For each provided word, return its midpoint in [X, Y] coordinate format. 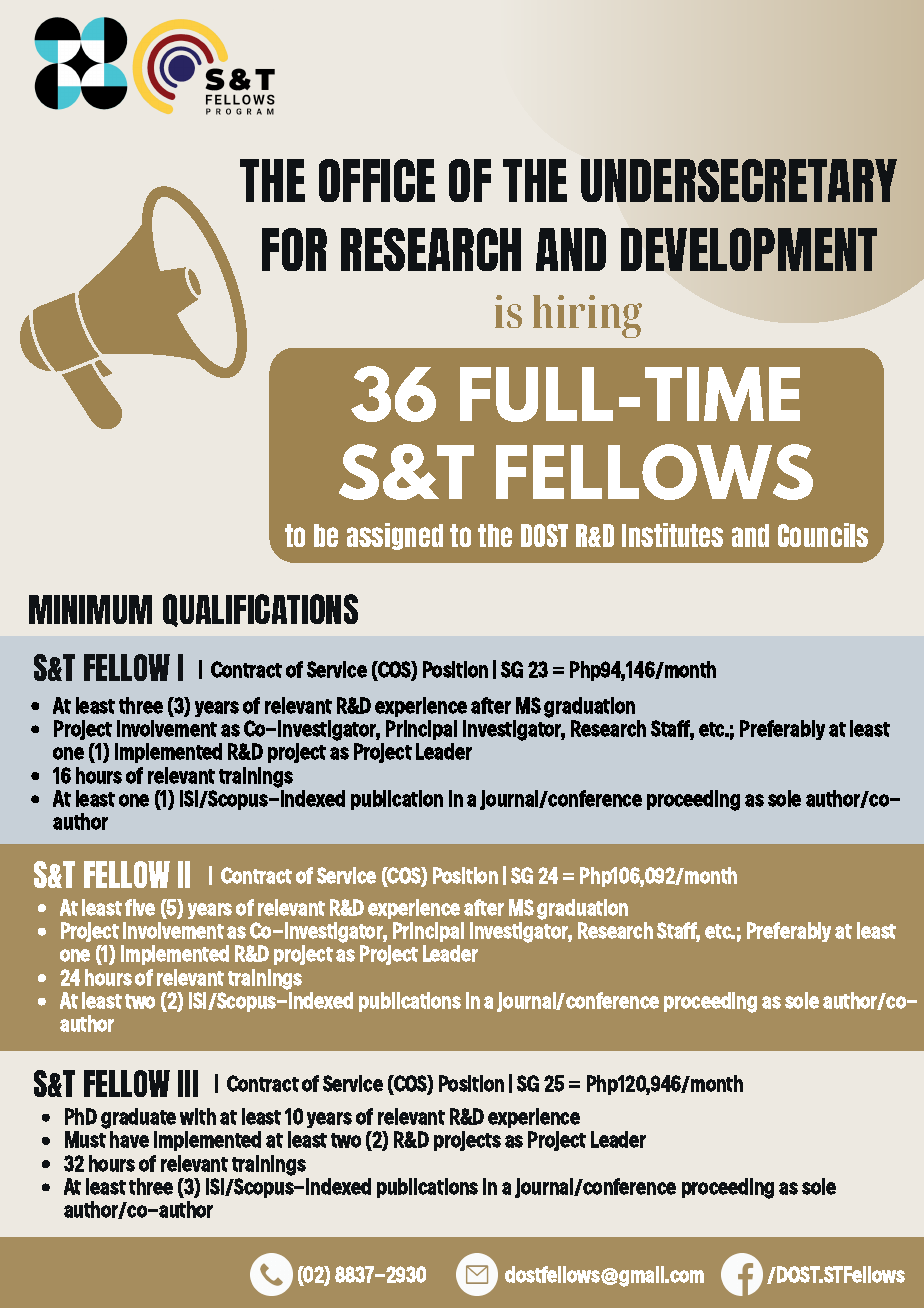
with [198, 1116]
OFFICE [377, 180]
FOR [294, 249]
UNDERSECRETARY [739, 180]
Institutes [672, 535]
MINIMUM [90, 609]
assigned [395, 536]
